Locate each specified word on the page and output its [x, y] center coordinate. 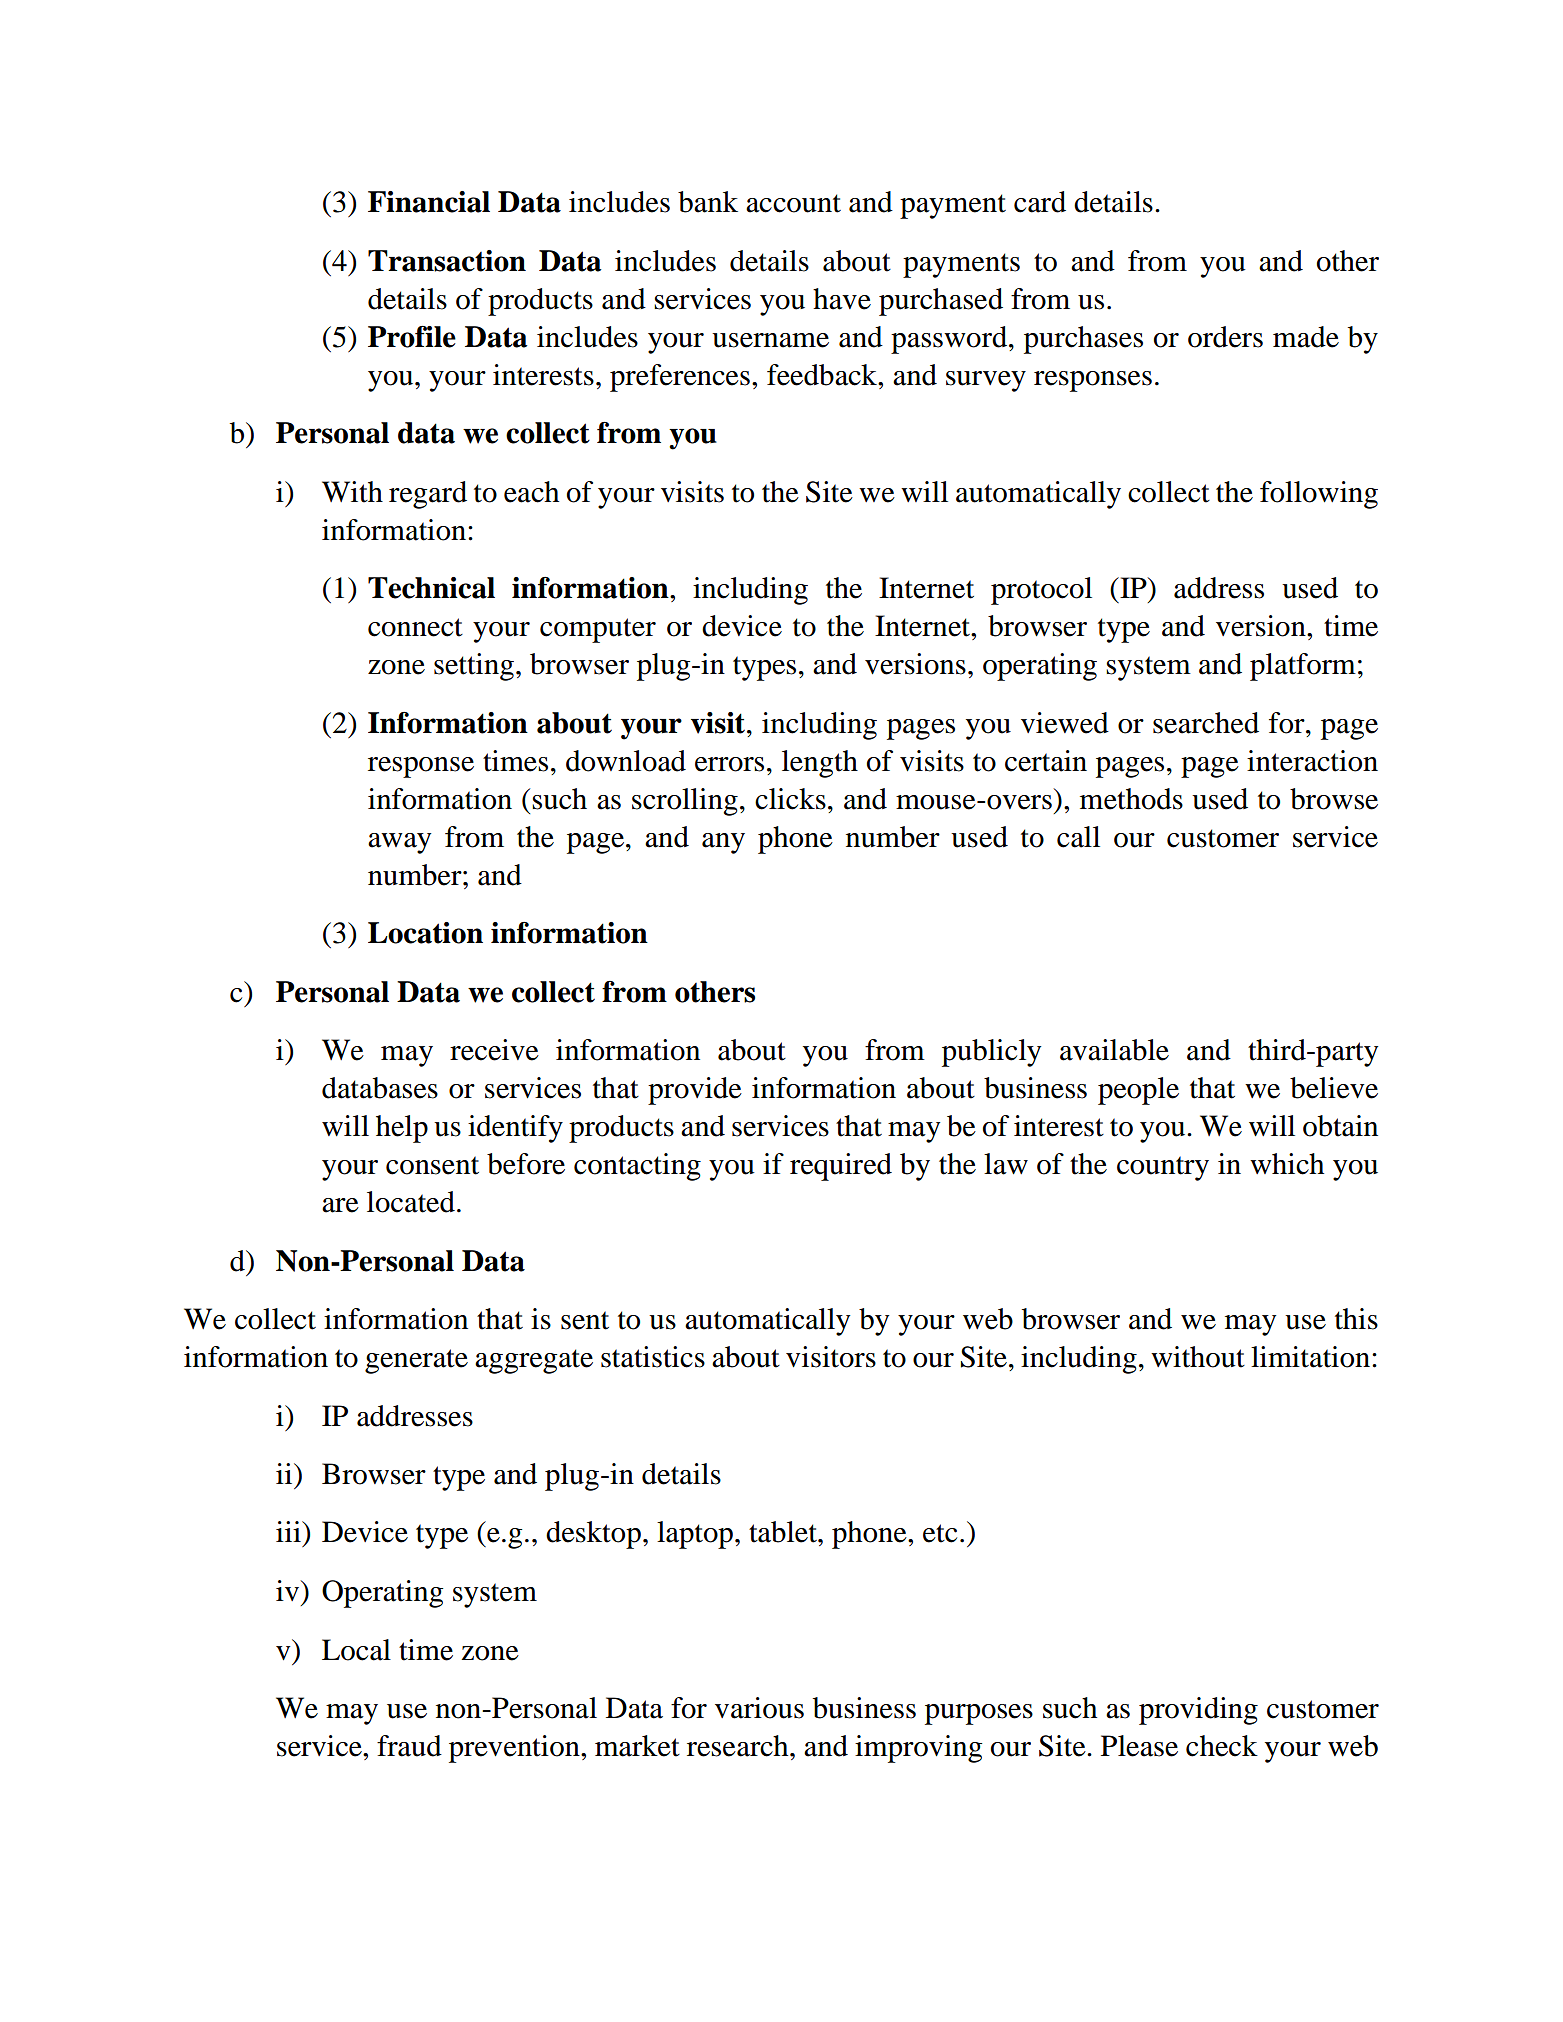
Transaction [447, 261]
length [820, 764]
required [841, 1167]
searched [1206, 723]
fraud [409, 1746]
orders [1225, 337]
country [1163, 1168]
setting [474, 667]
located [411, 1202]
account [793, 203]
